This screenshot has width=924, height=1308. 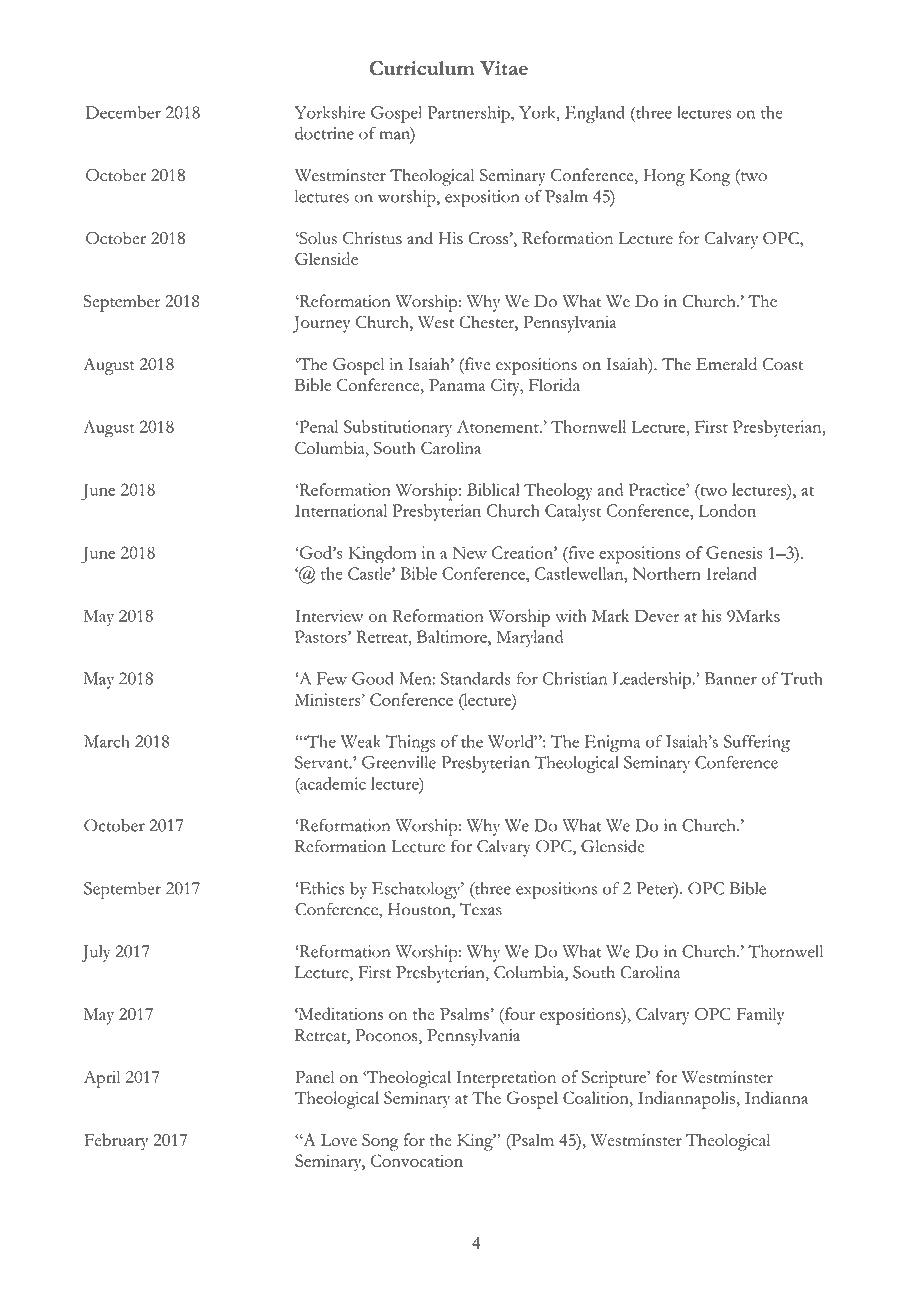 I want to click on Partnership, so click(x=470, y=114).
